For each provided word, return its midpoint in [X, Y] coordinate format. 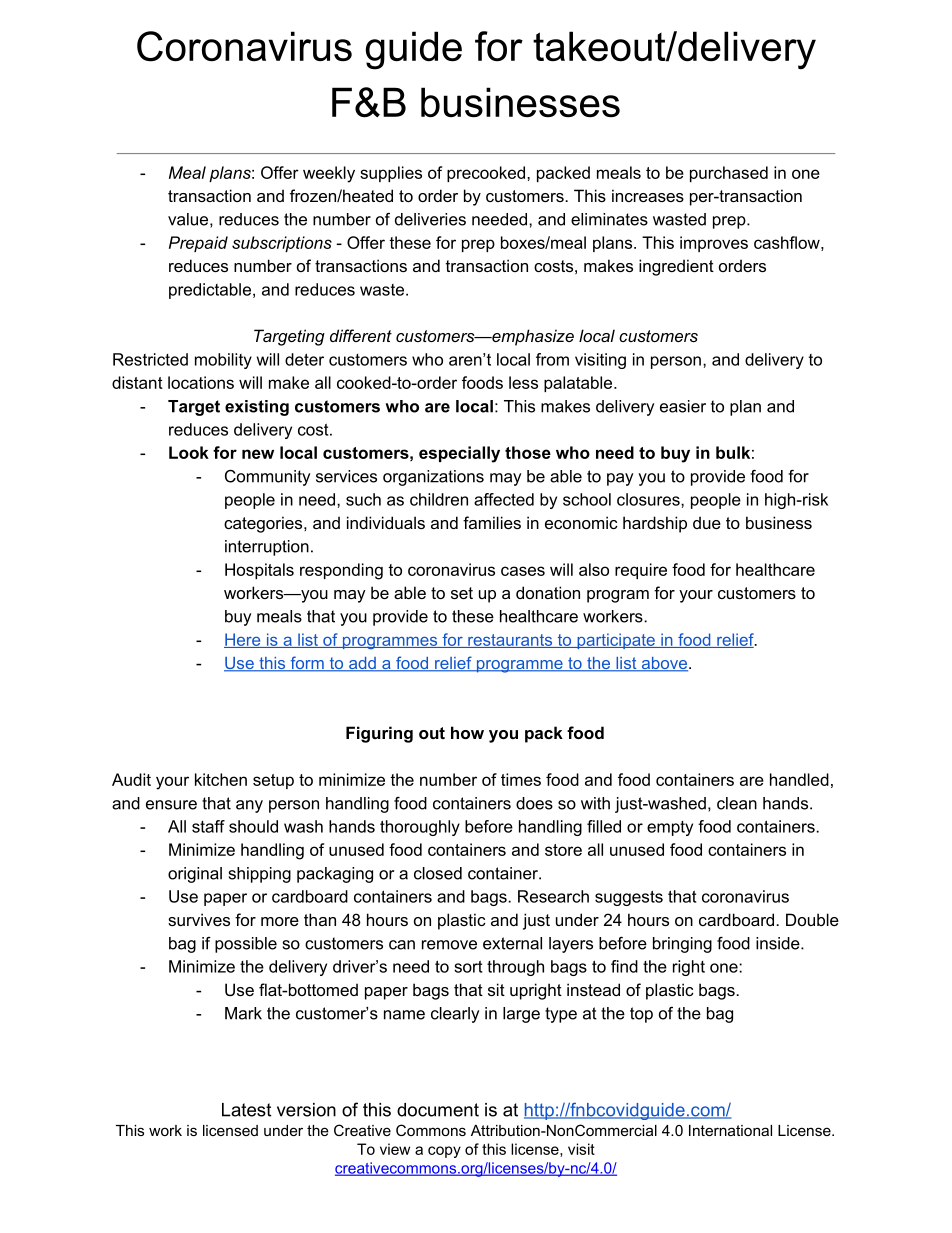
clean [737, 803]
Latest [246, 1110]
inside [779, 943]
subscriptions [282, 244]
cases [523, 571]
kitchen [221, 779]
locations [201, 382]
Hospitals [259, 571]
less [523, 382]
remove [449, 945]
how [467, 732]
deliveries [430, 219]
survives [199, 919]
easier [683, 406]
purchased [729, 174]
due [707, 522]
